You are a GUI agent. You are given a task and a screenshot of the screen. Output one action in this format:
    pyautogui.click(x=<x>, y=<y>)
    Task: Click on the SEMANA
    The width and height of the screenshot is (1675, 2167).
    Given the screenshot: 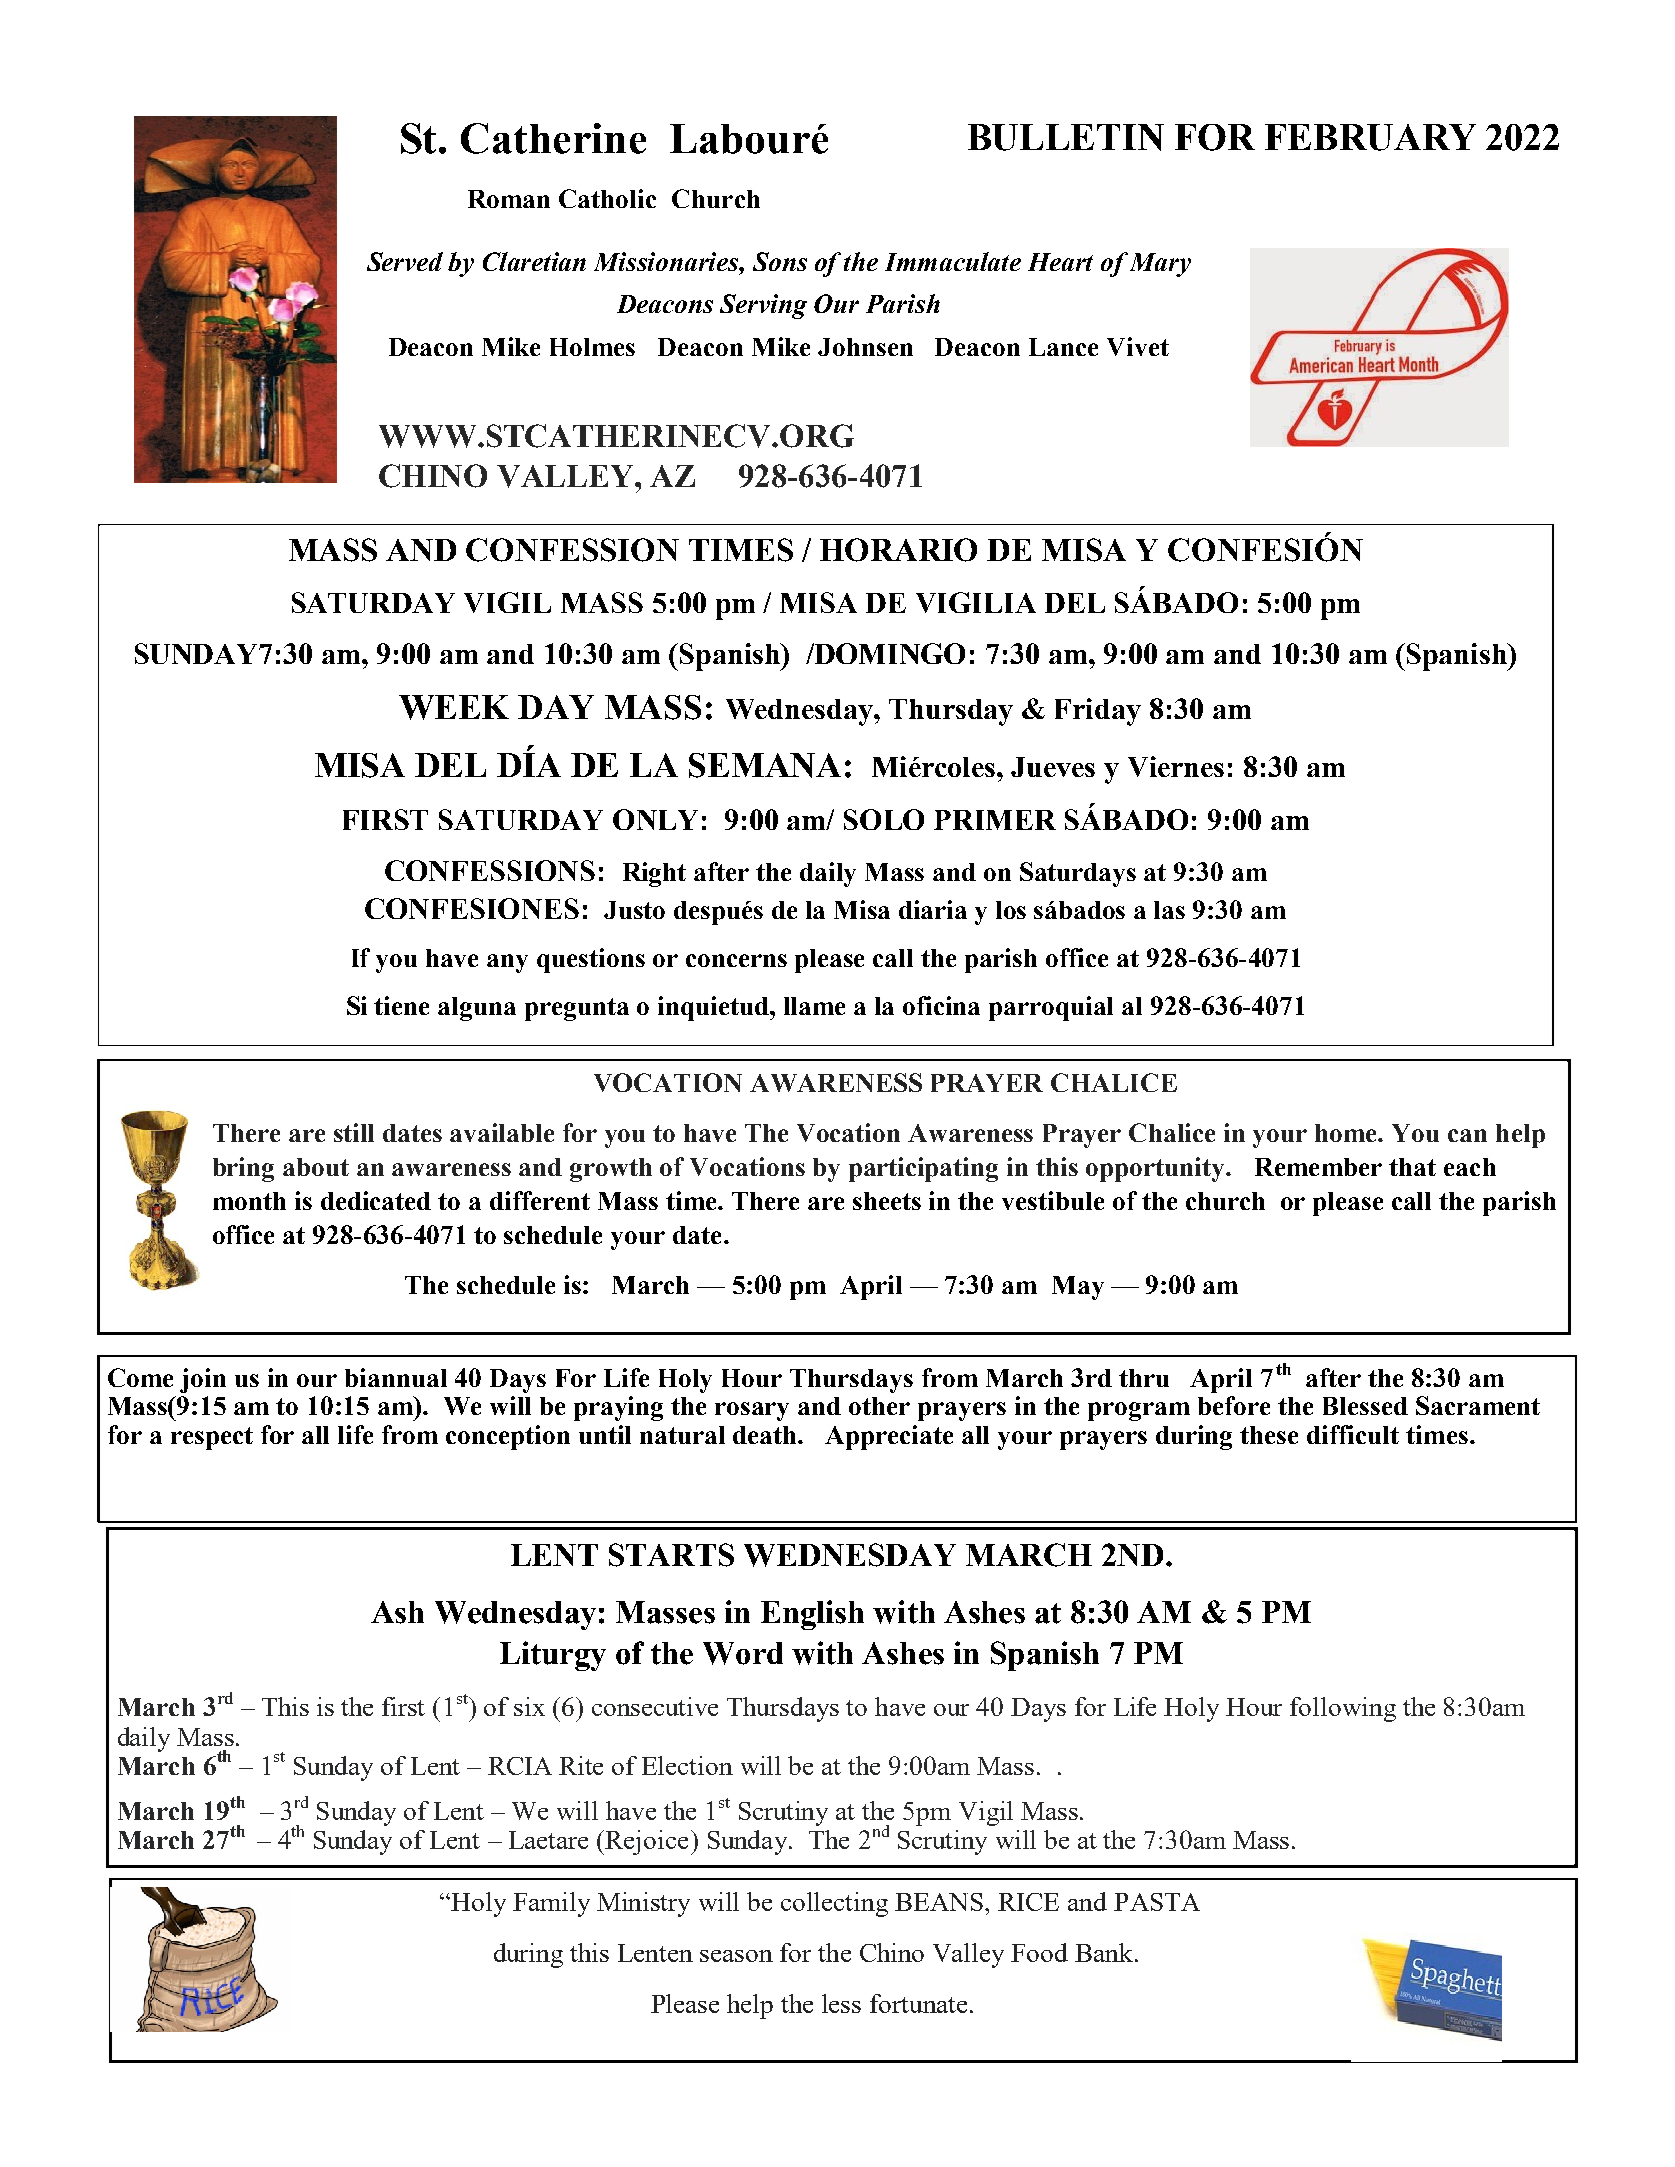 What is the action you would take?
    pyautogui.click(x=765, y=765)
